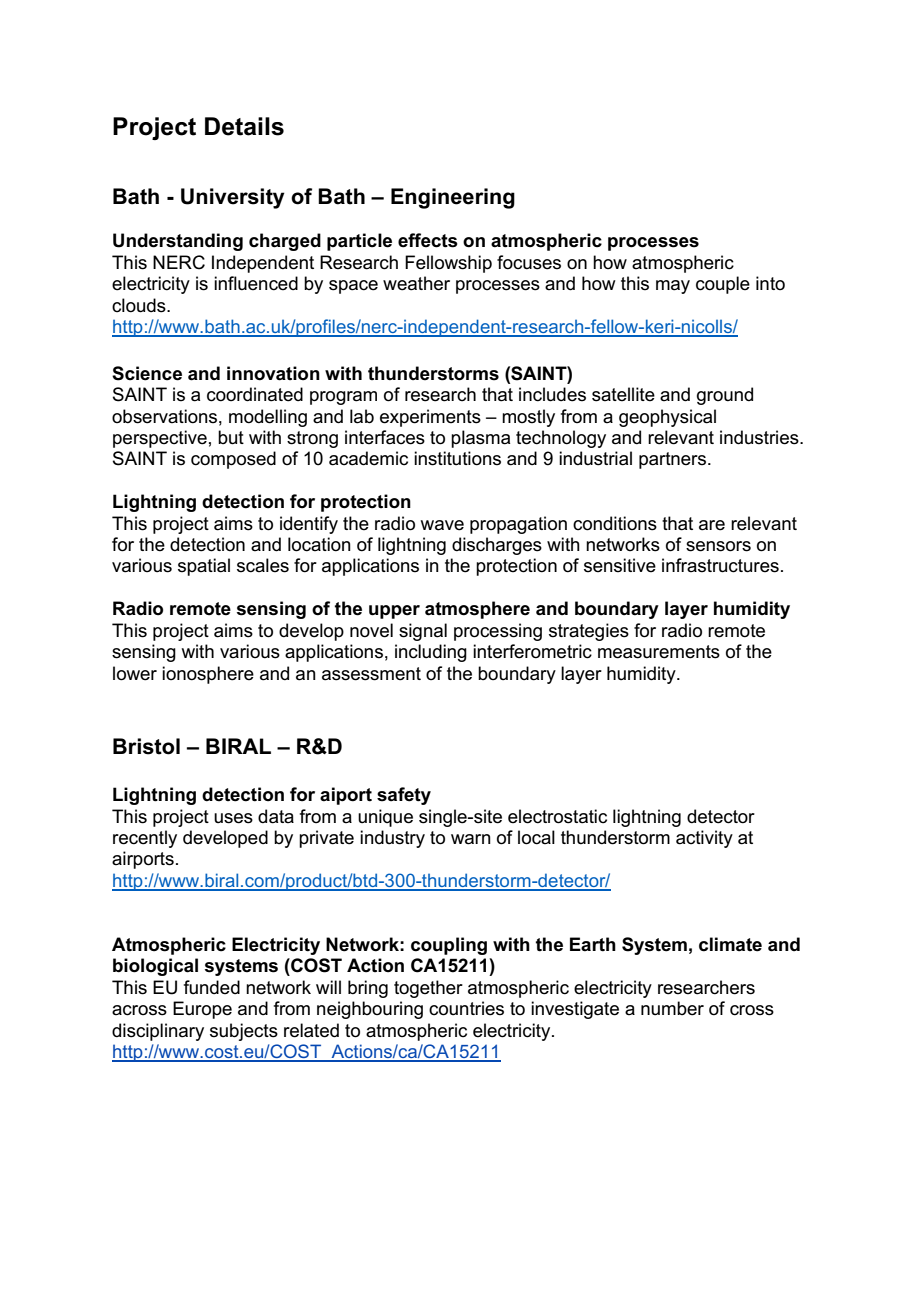  I want to click on spatial, so click(204, 567).
